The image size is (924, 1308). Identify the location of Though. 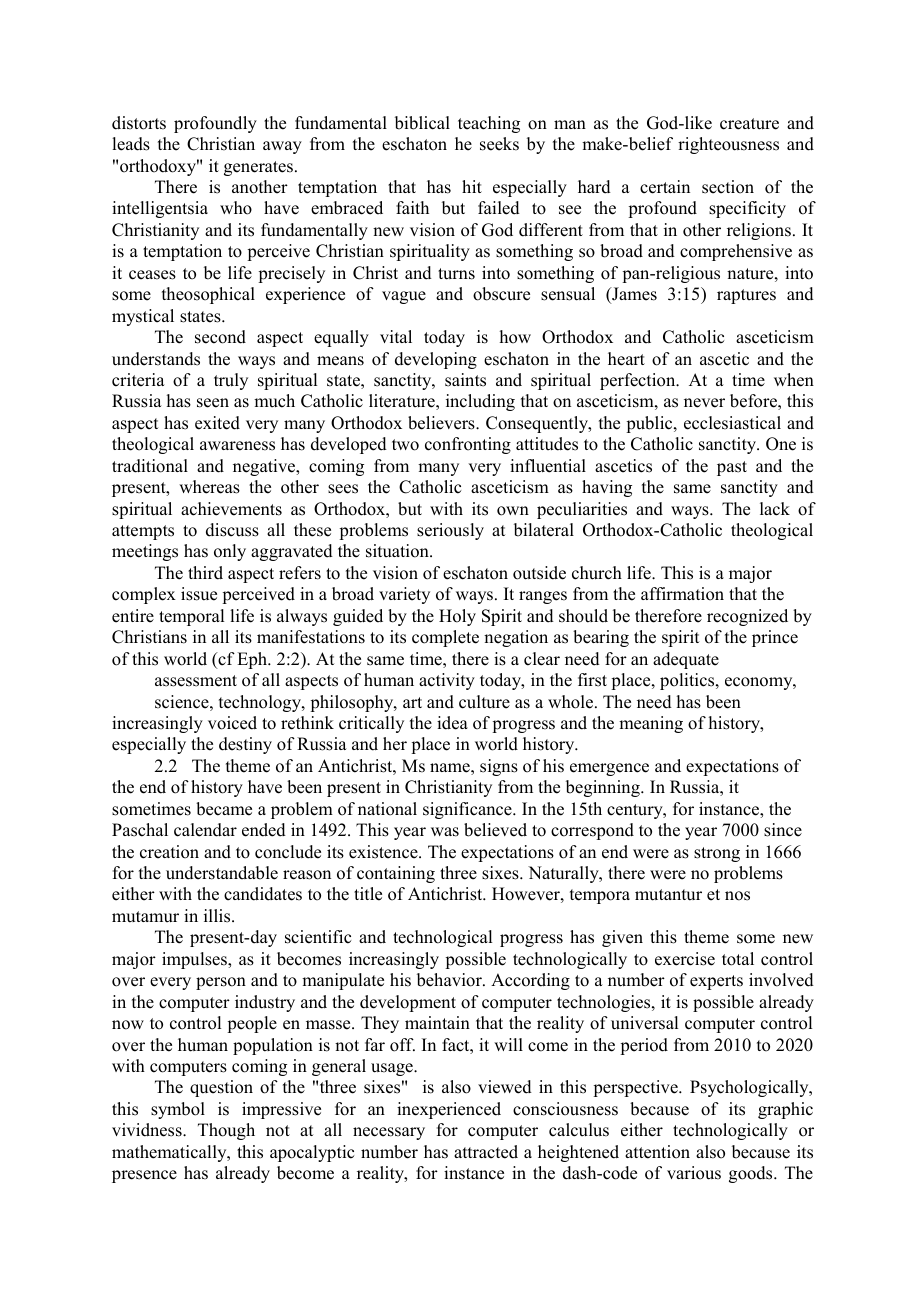
(226, 1131).
